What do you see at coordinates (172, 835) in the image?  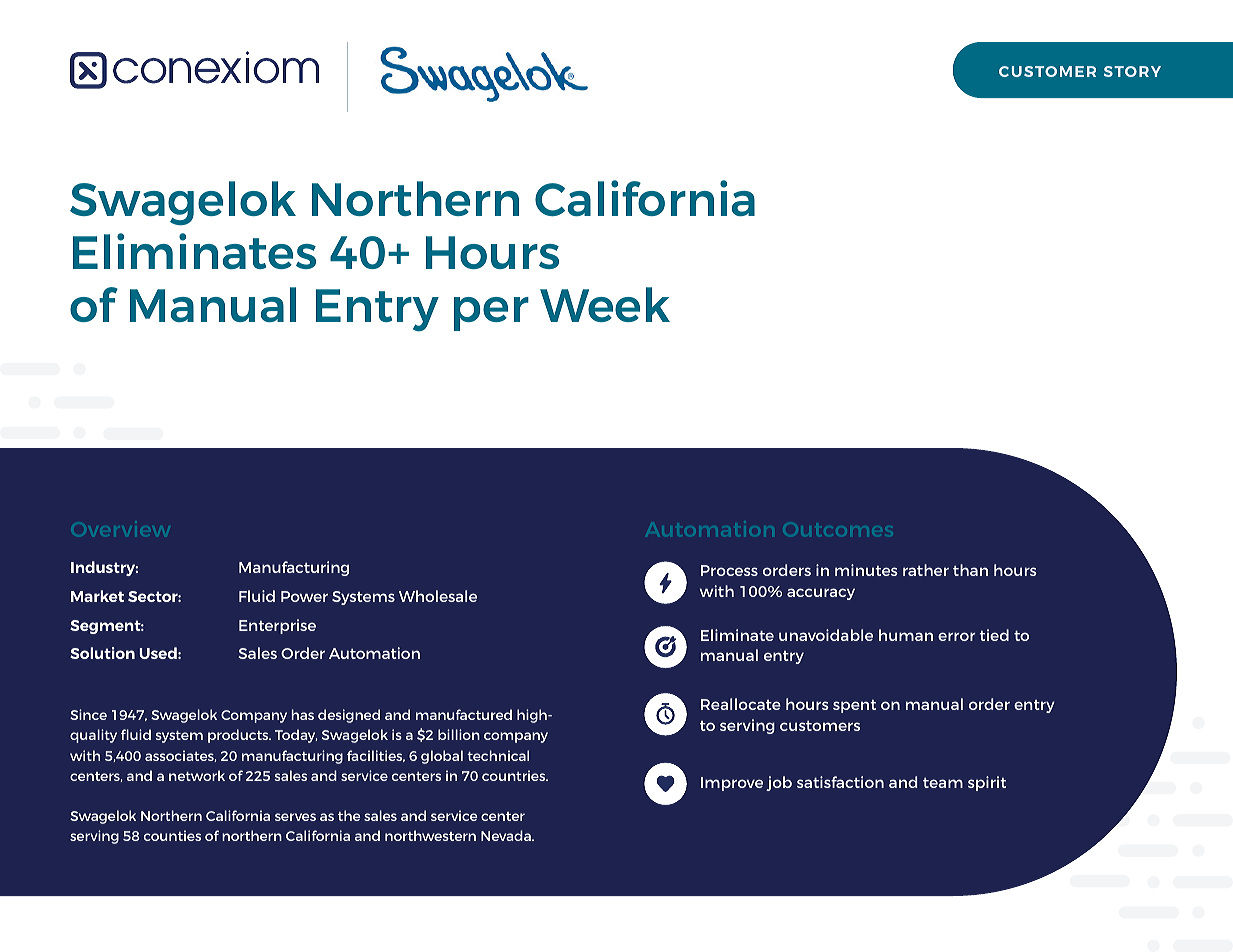 I see `counties` at bounding box center [172, 835].
